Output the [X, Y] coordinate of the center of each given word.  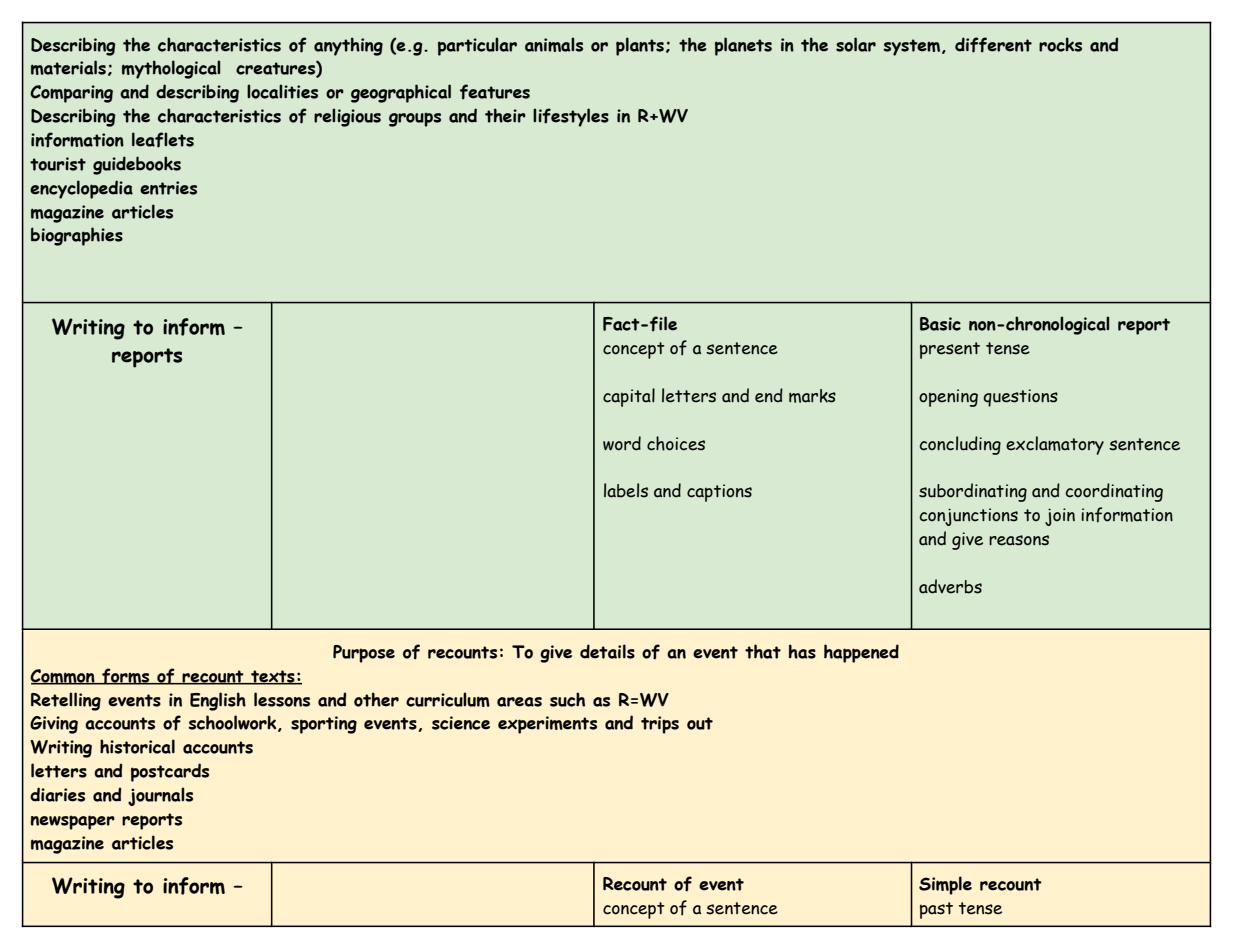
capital [629, 397]
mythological [171, 69]
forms [126, 676]
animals [554, 44]
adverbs [950, 586]
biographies [77, 236]
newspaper [72, 822]
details [607, 651]
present [950, 350]
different [993, 45]
